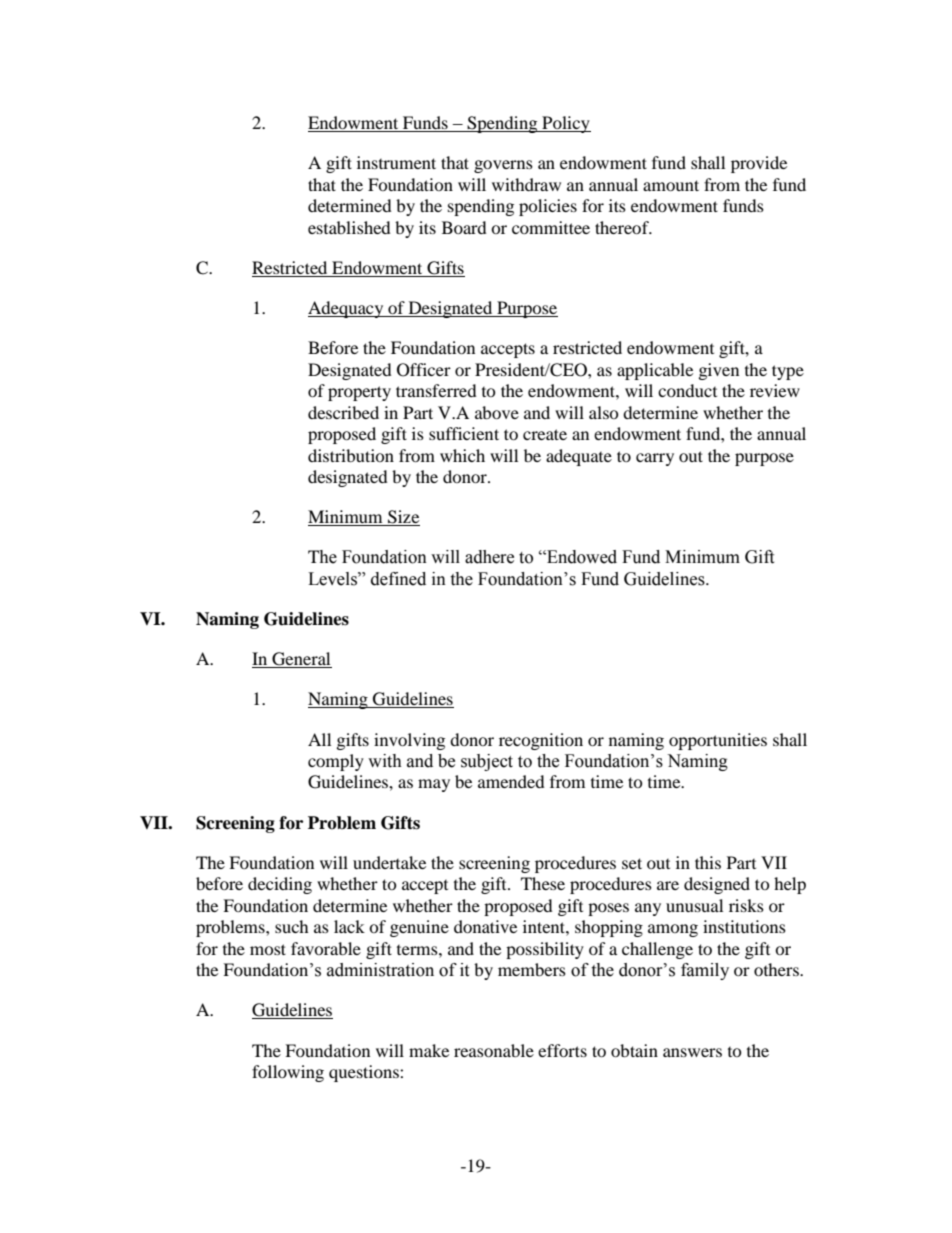  What do you see at coordinates (396, 162) in the image?
I see `instrument` at bounding box center [396, 162].
